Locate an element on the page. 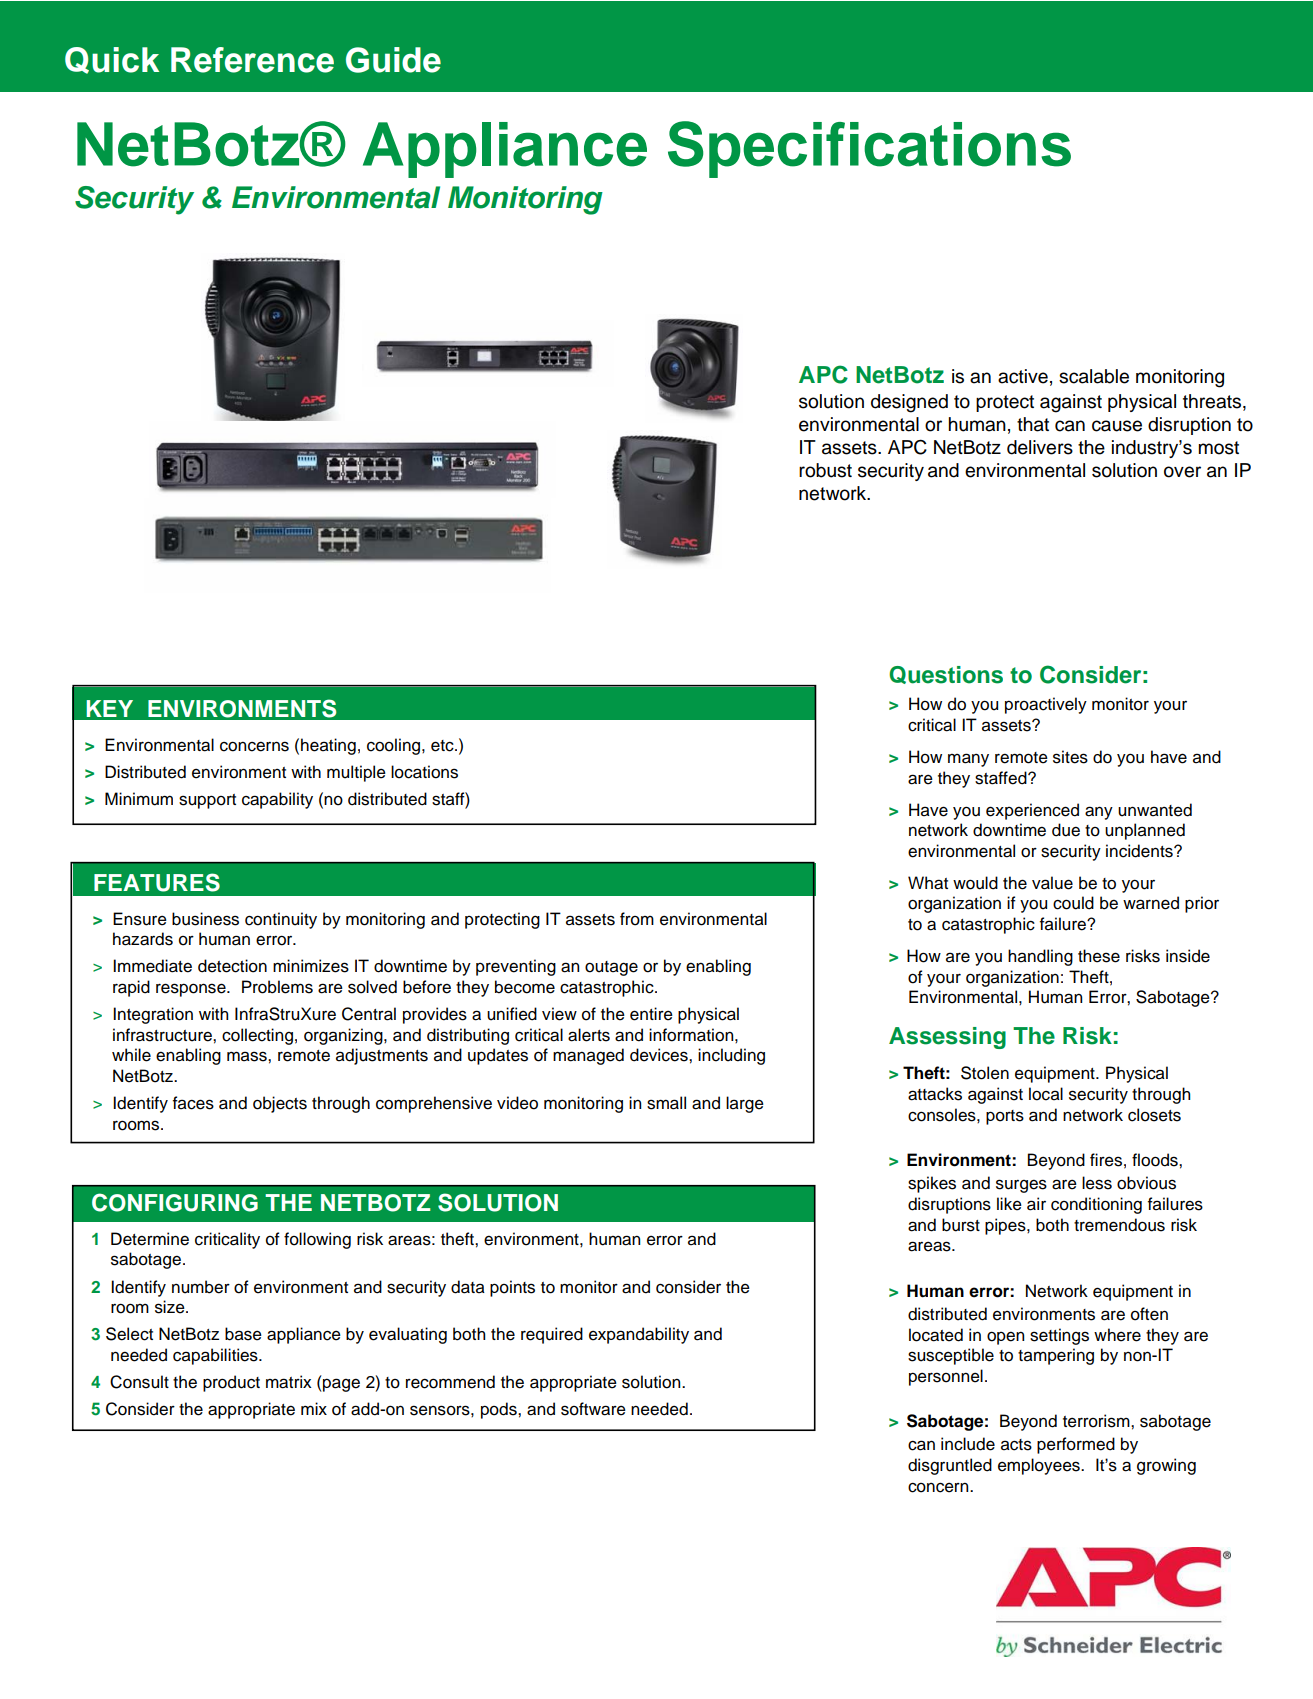  product is located at coordinates (231, 1383).
